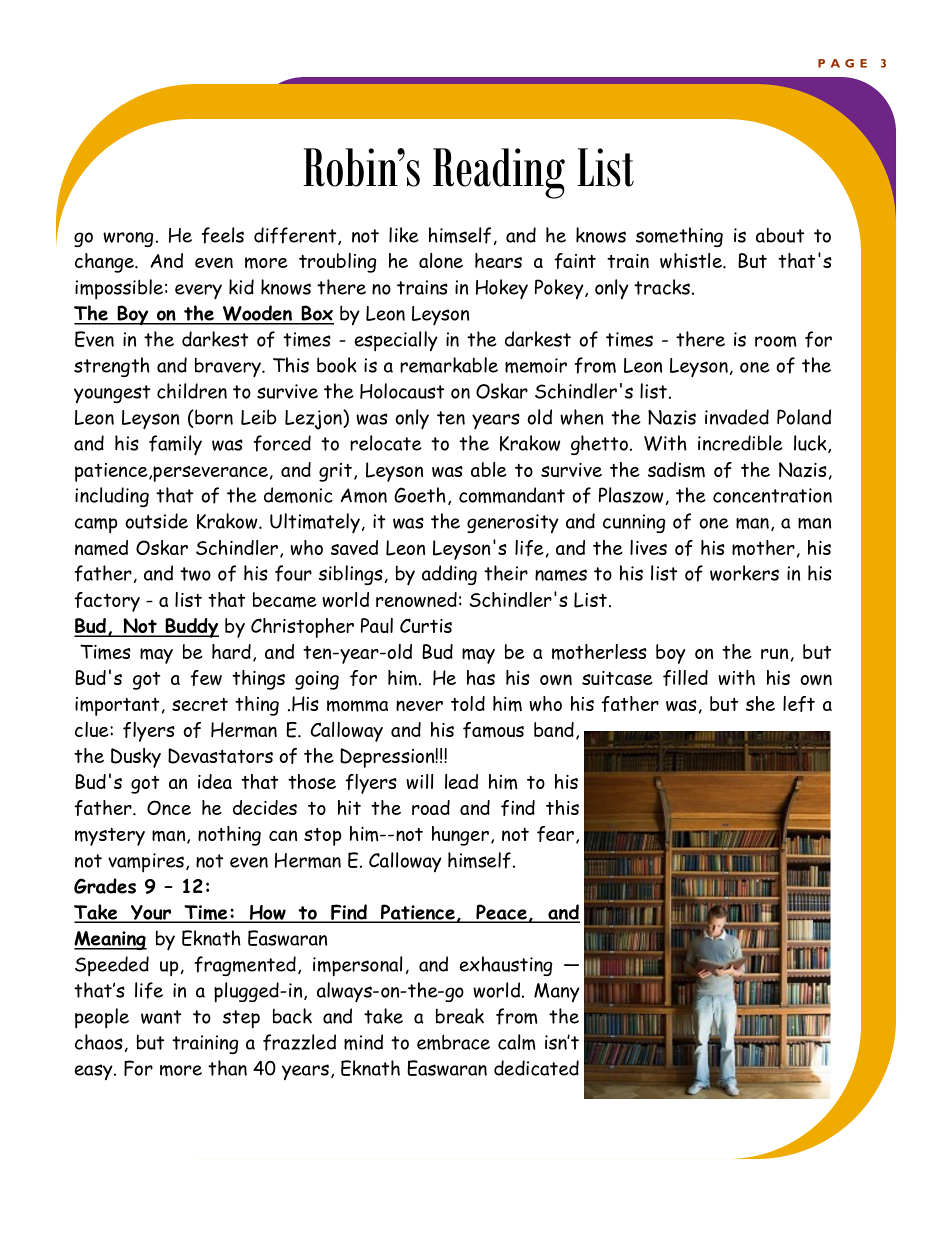 The width and height of the image is (952, 1233). I want to click on about, so click(780, 235).
